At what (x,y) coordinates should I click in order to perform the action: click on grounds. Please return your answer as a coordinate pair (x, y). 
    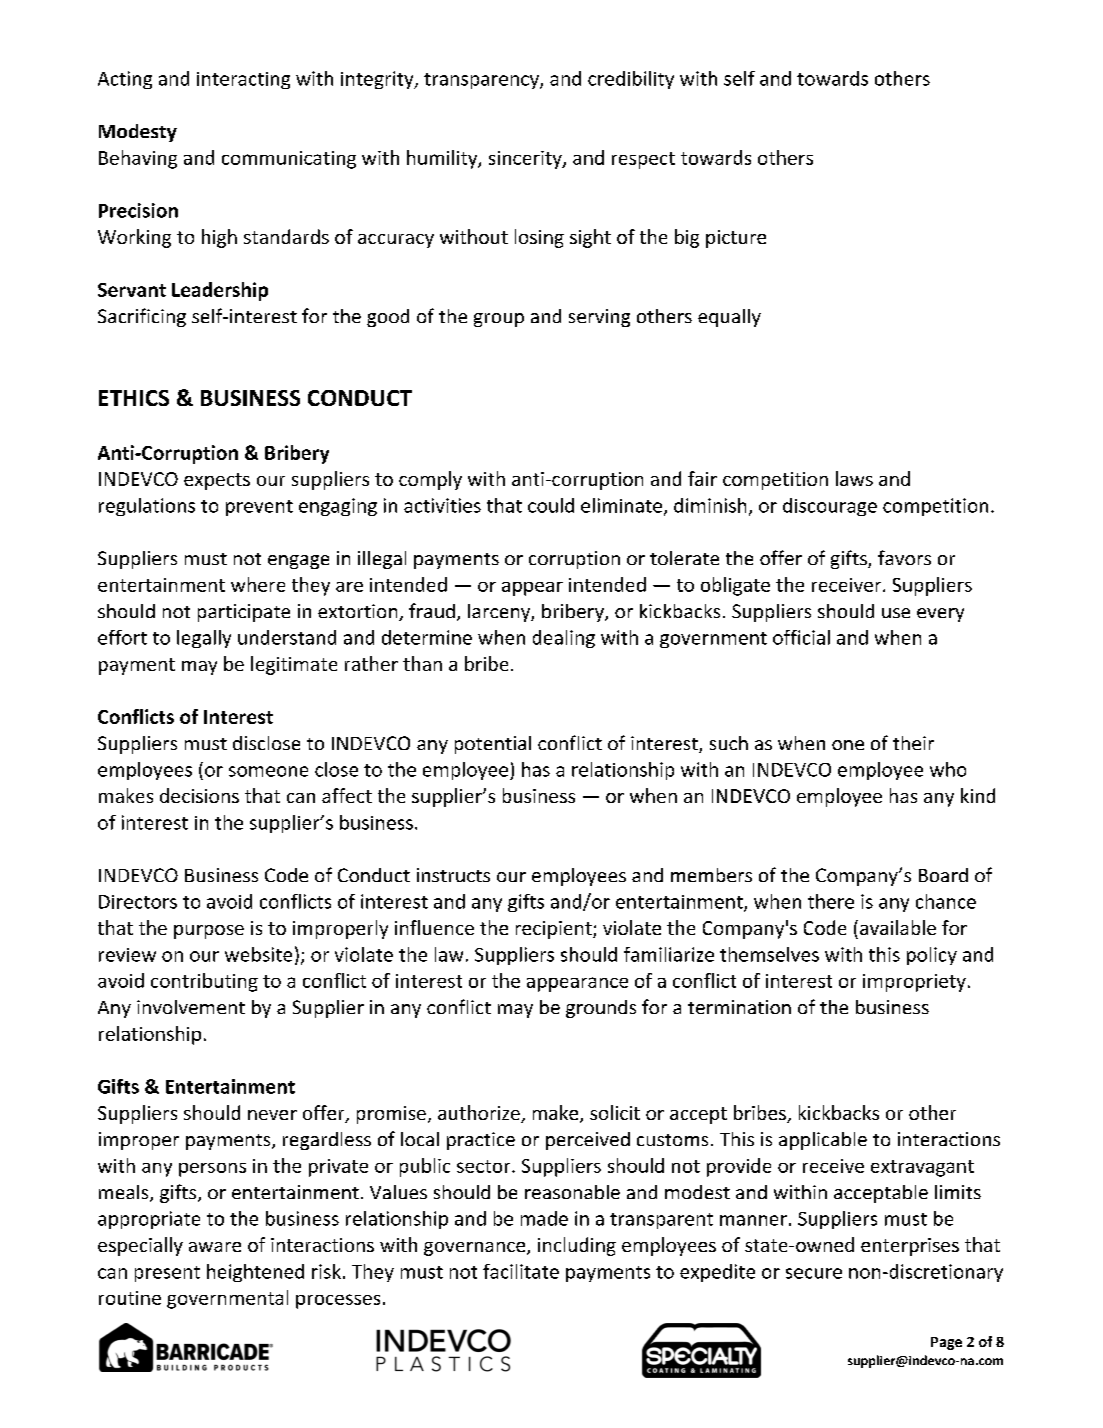
    Looking at the image, I should click on (601, 1009).
